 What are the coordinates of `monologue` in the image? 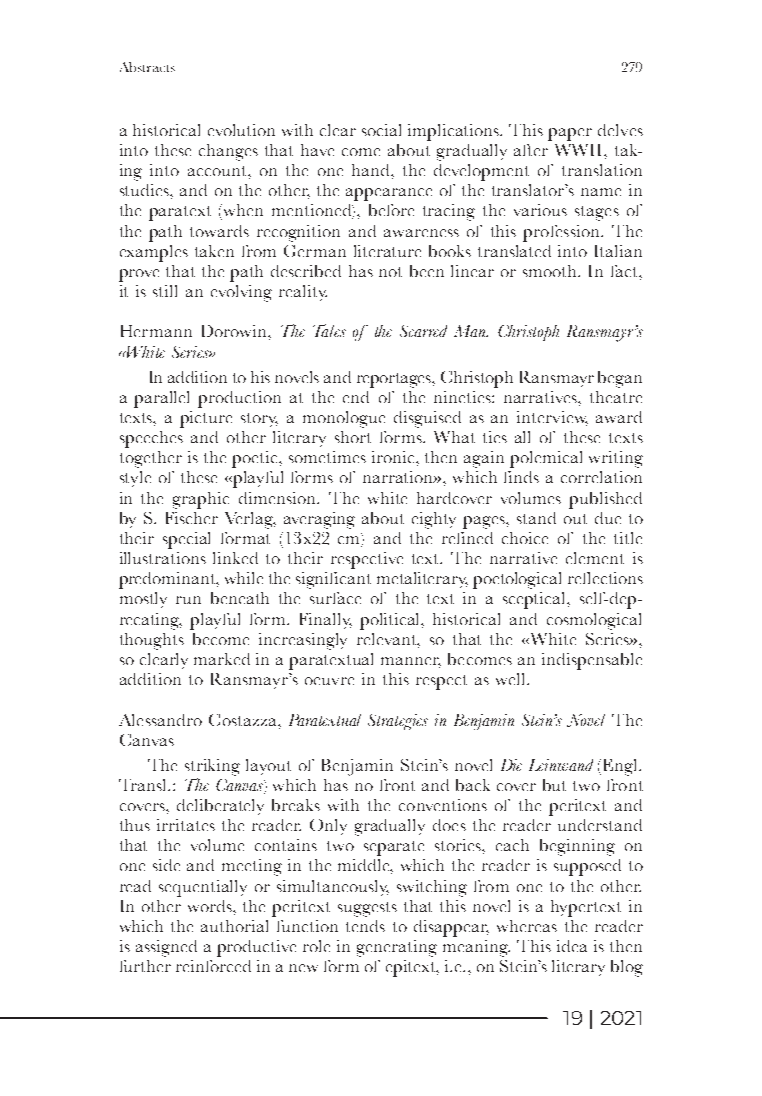 It's located at (344, 419).
